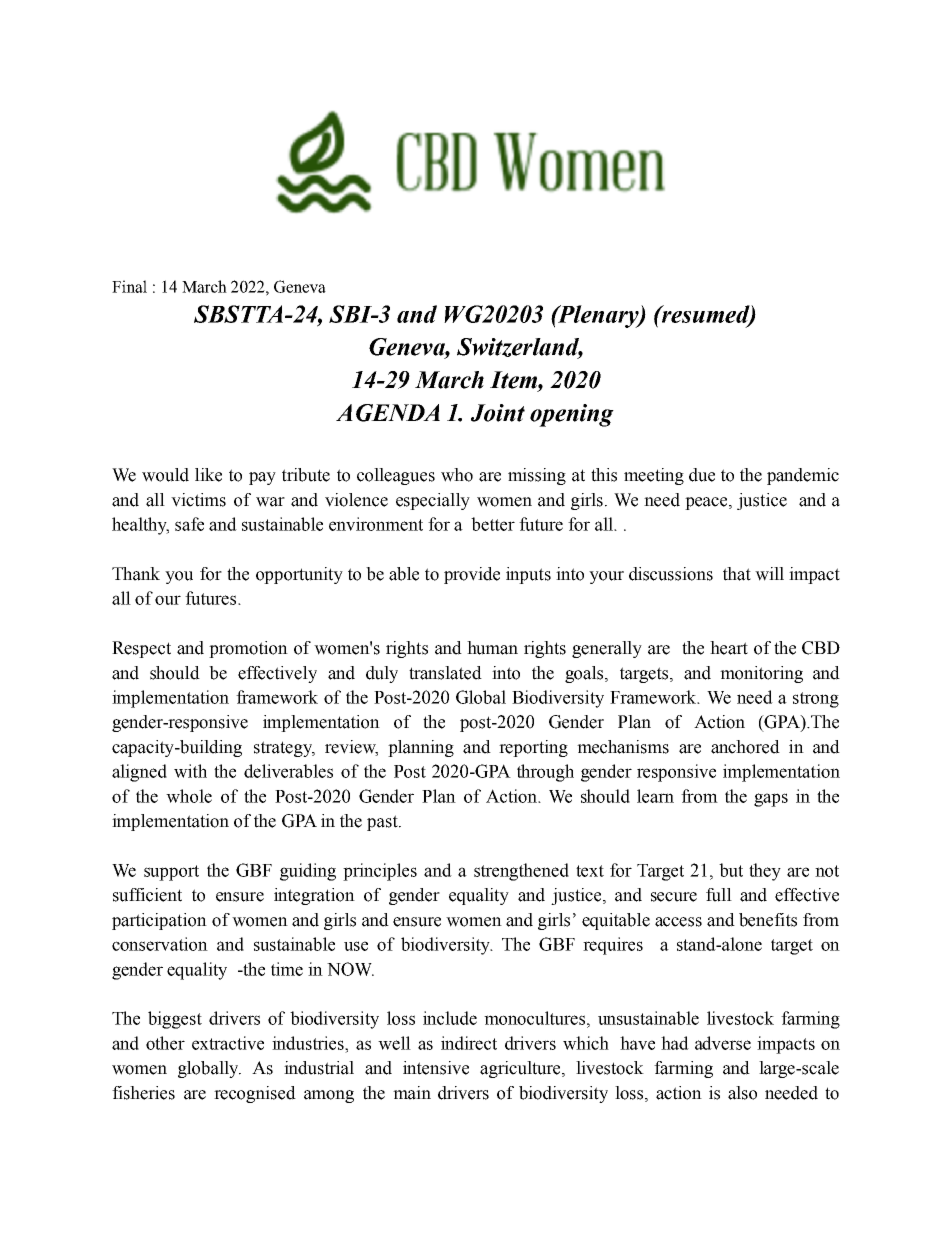 The image size is (952, 1233). What do you see at coordinates (383, 823) in the screenshot?
I see `past` at bounding box center [383, 823].
